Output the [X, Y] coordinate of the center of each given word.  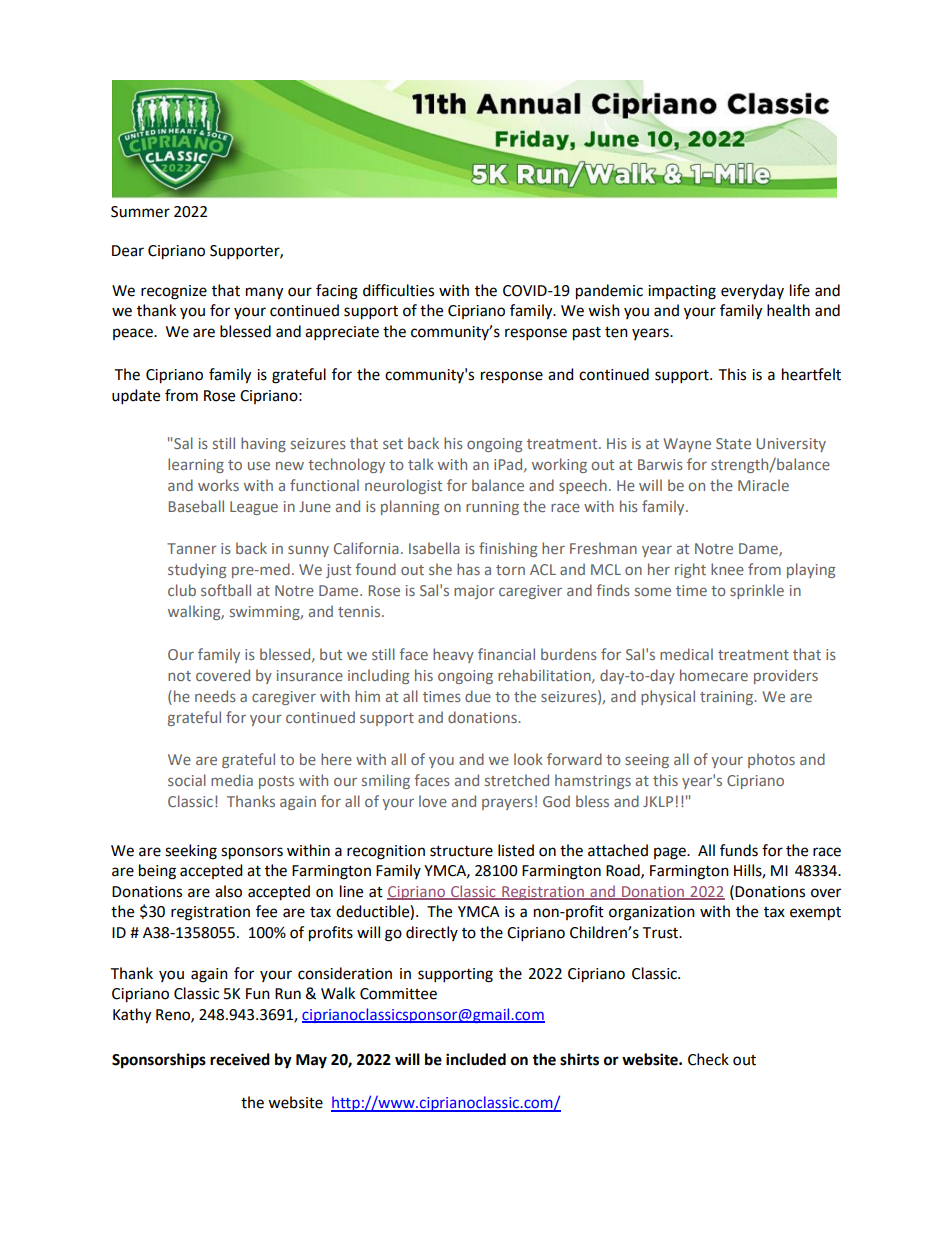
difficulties [398, 290]
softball [226, 590]
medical [686, 654]
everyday [752, 291]
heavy [453, 655]
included [476, 1059]
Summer [140, 212]
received [240, 1059]
